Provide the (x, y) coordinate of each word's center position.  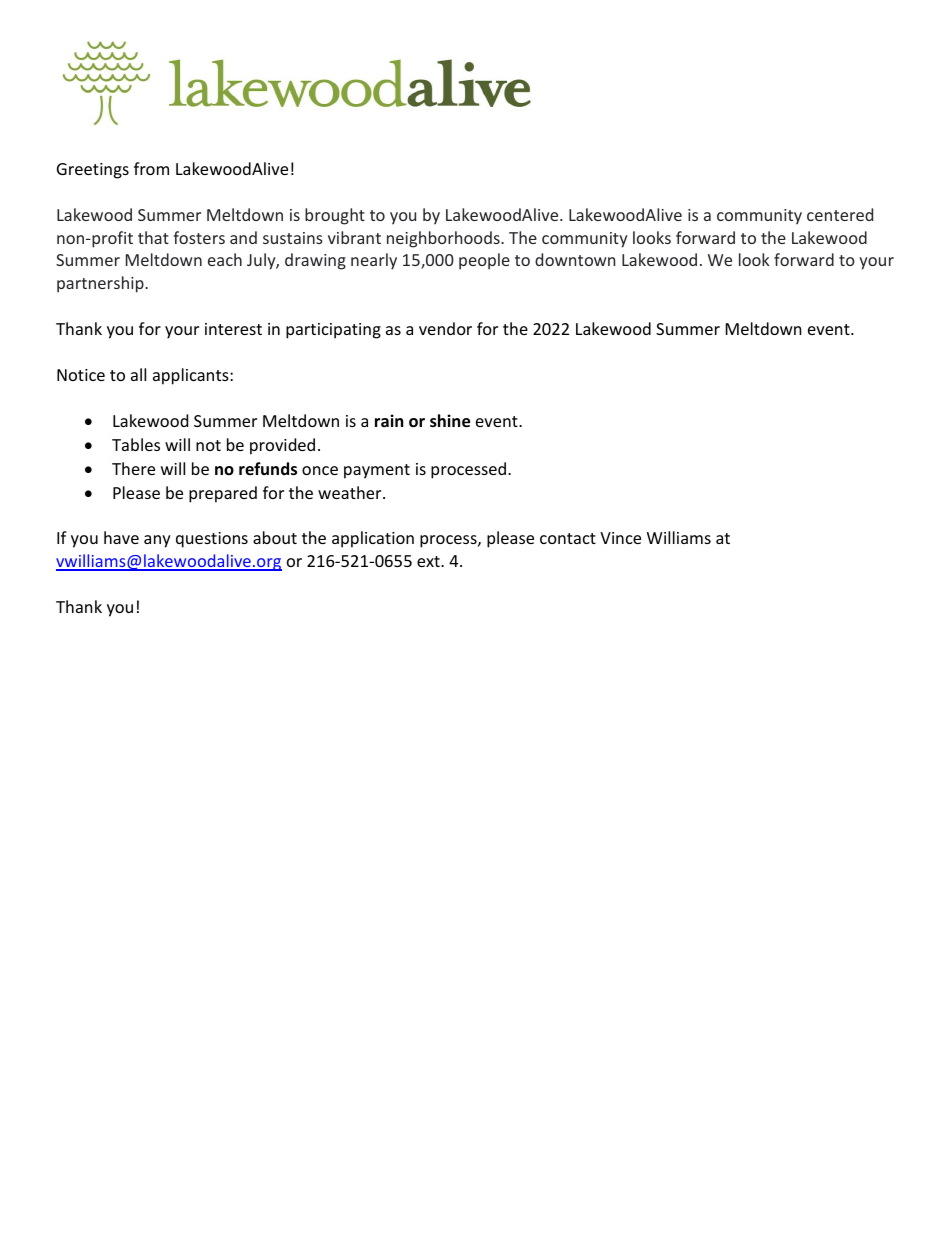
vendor (445, 328)
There (133, 468)
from (151, 168)
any (157, 541)
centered (840, 214)
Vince (620, 538)
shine (450, 421)
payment (377, 471)
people (484, 261)
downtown (575, 259)
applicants (192, 376)
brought (335, 216)
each (225, 259)
